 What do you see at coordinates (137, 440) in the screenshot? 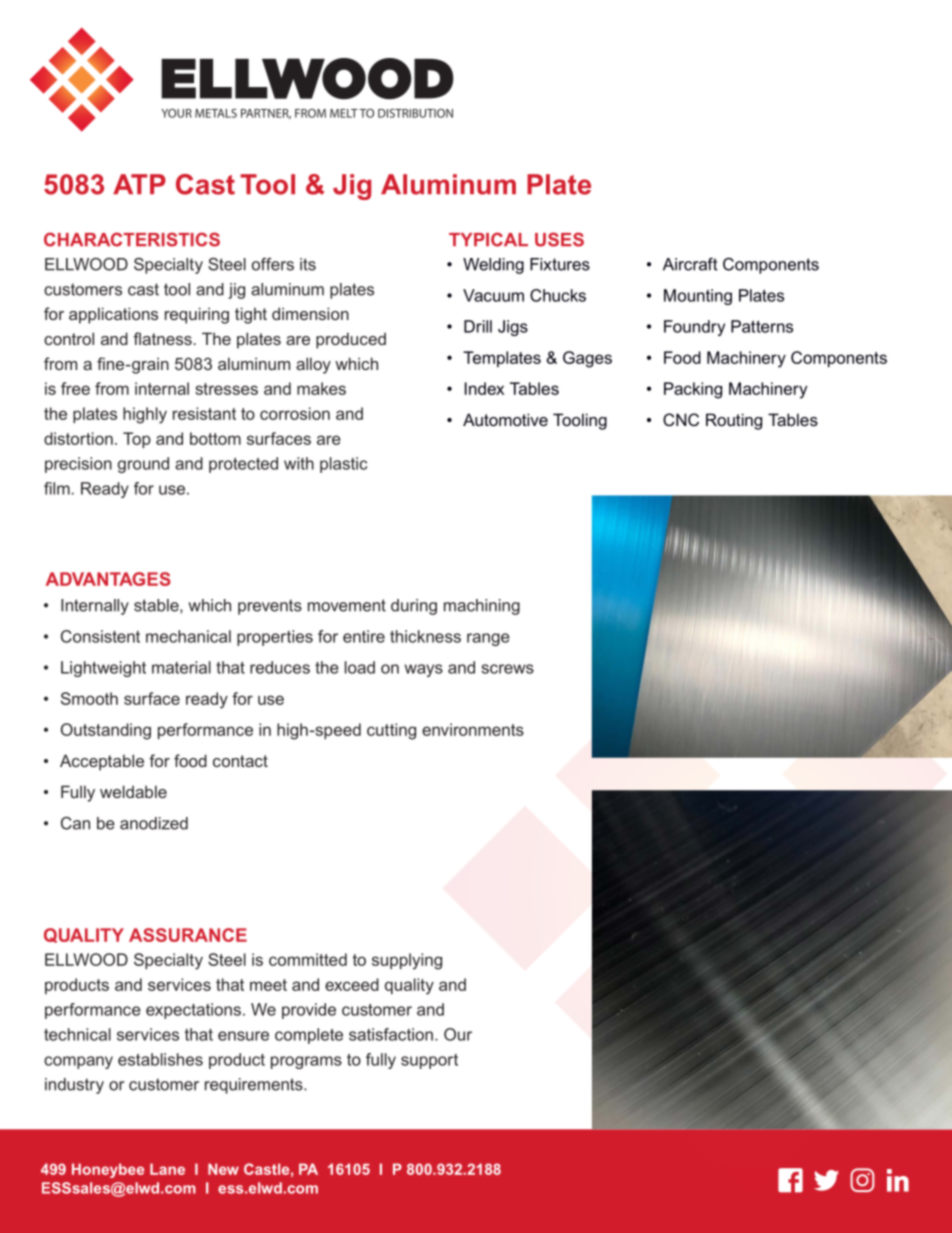
I see `Top` at bounding box center [137, 440].
